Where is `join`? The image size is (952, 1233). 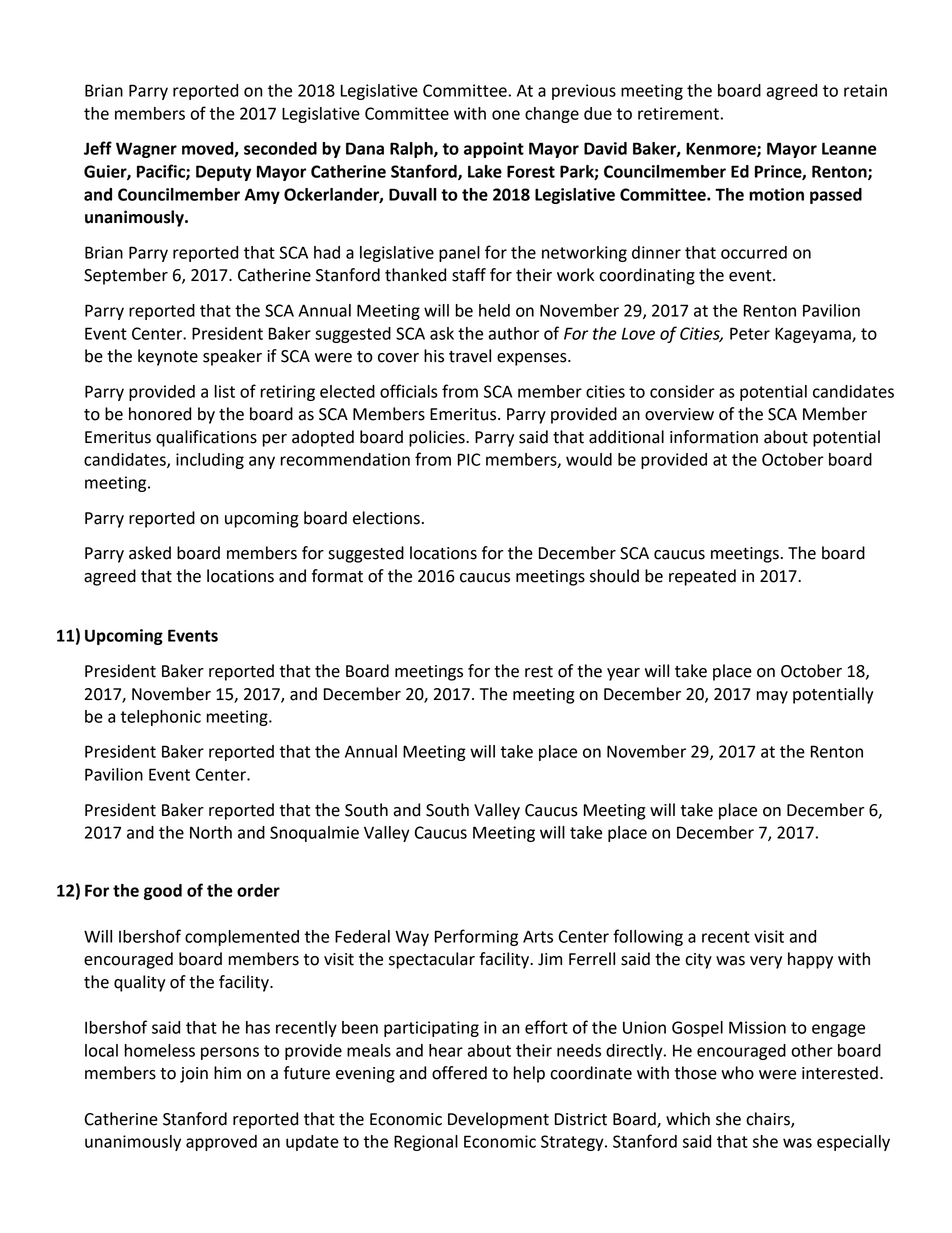 join is located at coordinates (194, 1075).
